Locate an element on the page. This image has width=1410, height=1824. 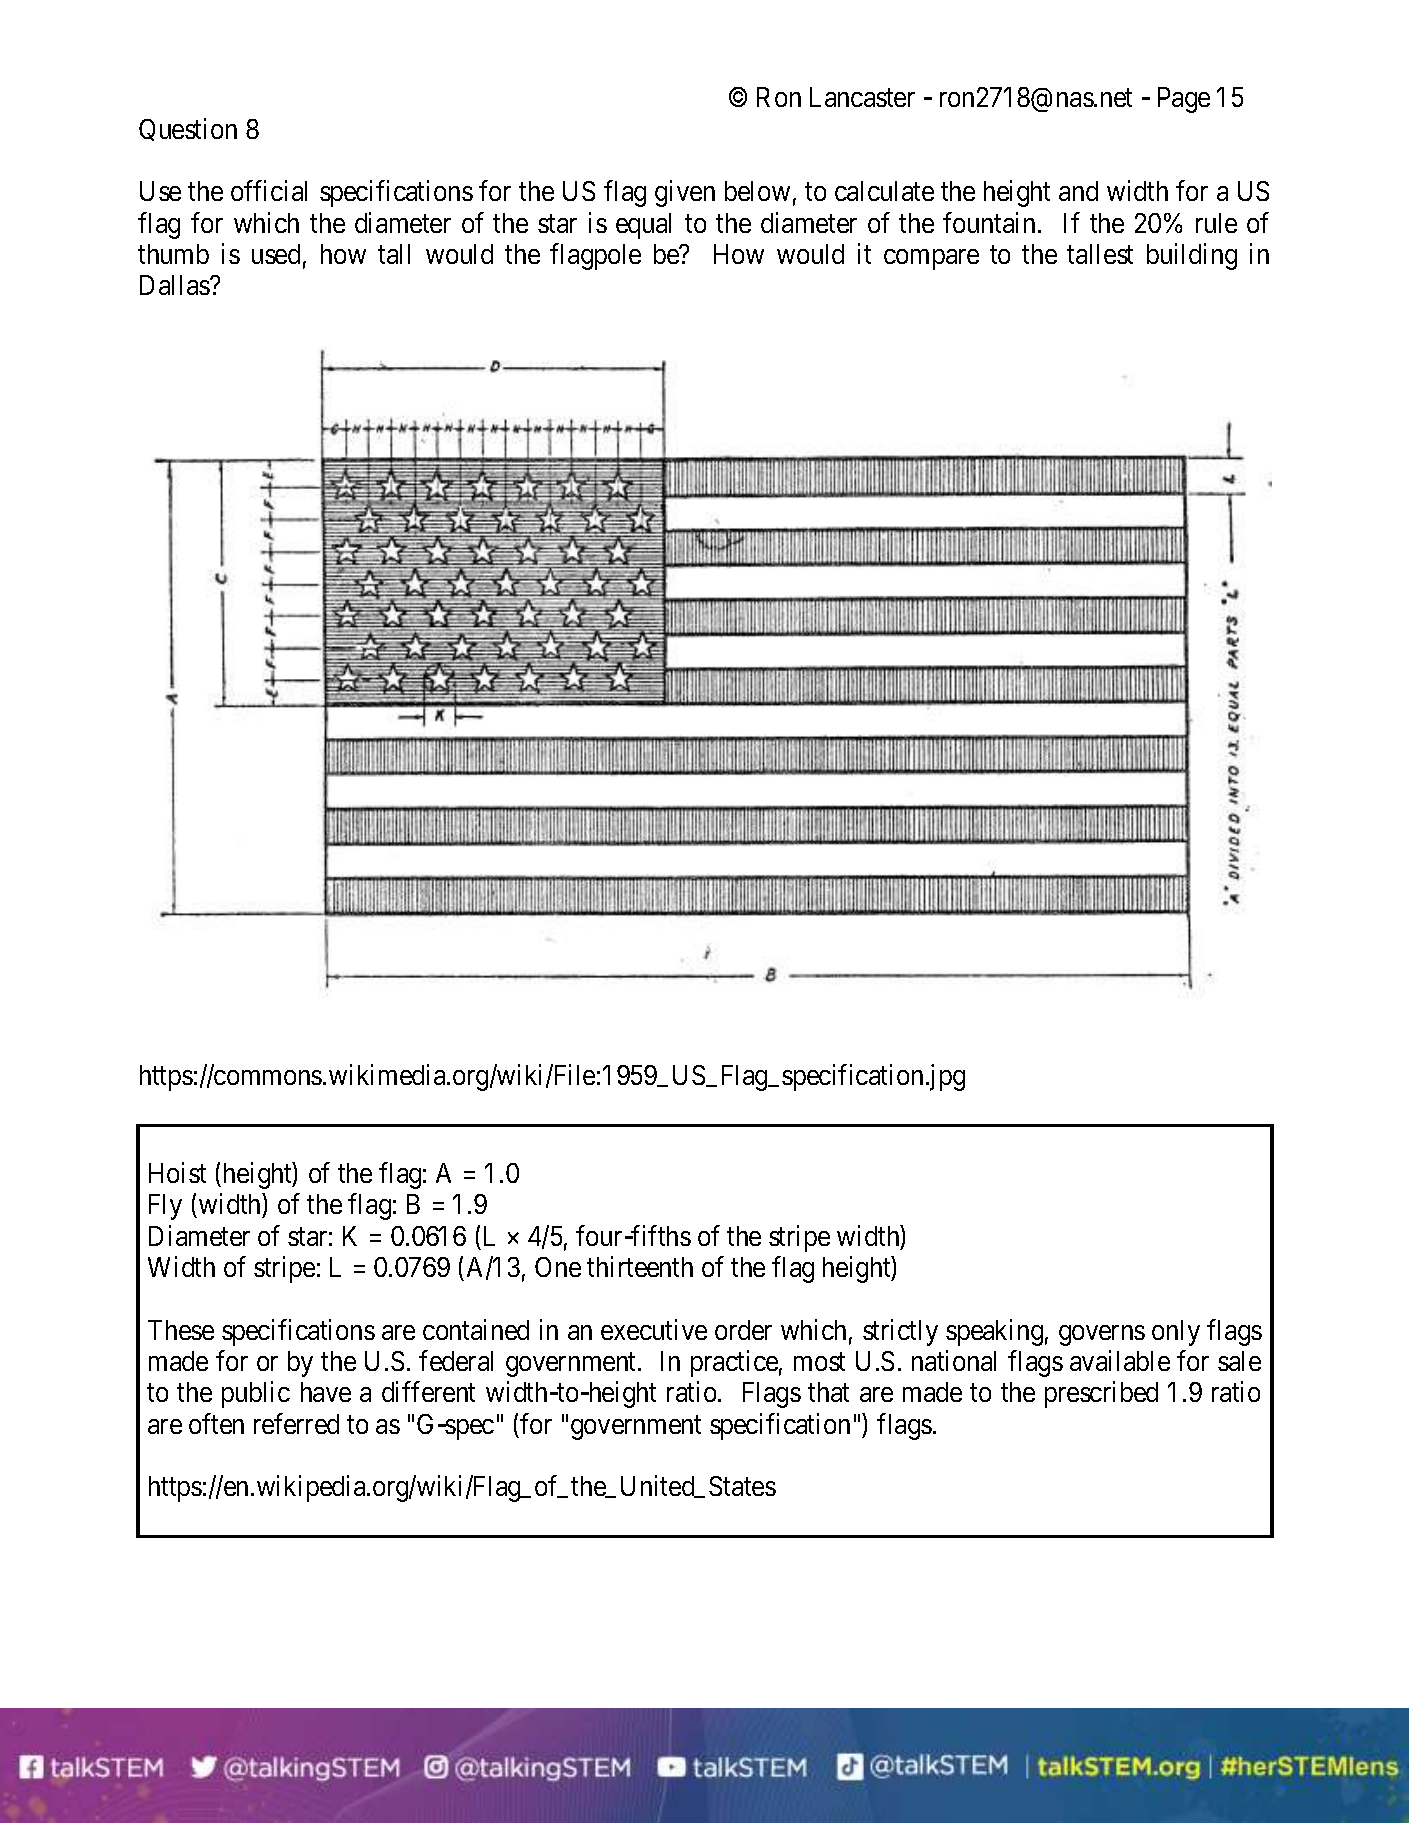
given is located at coordinates (685, 193).
